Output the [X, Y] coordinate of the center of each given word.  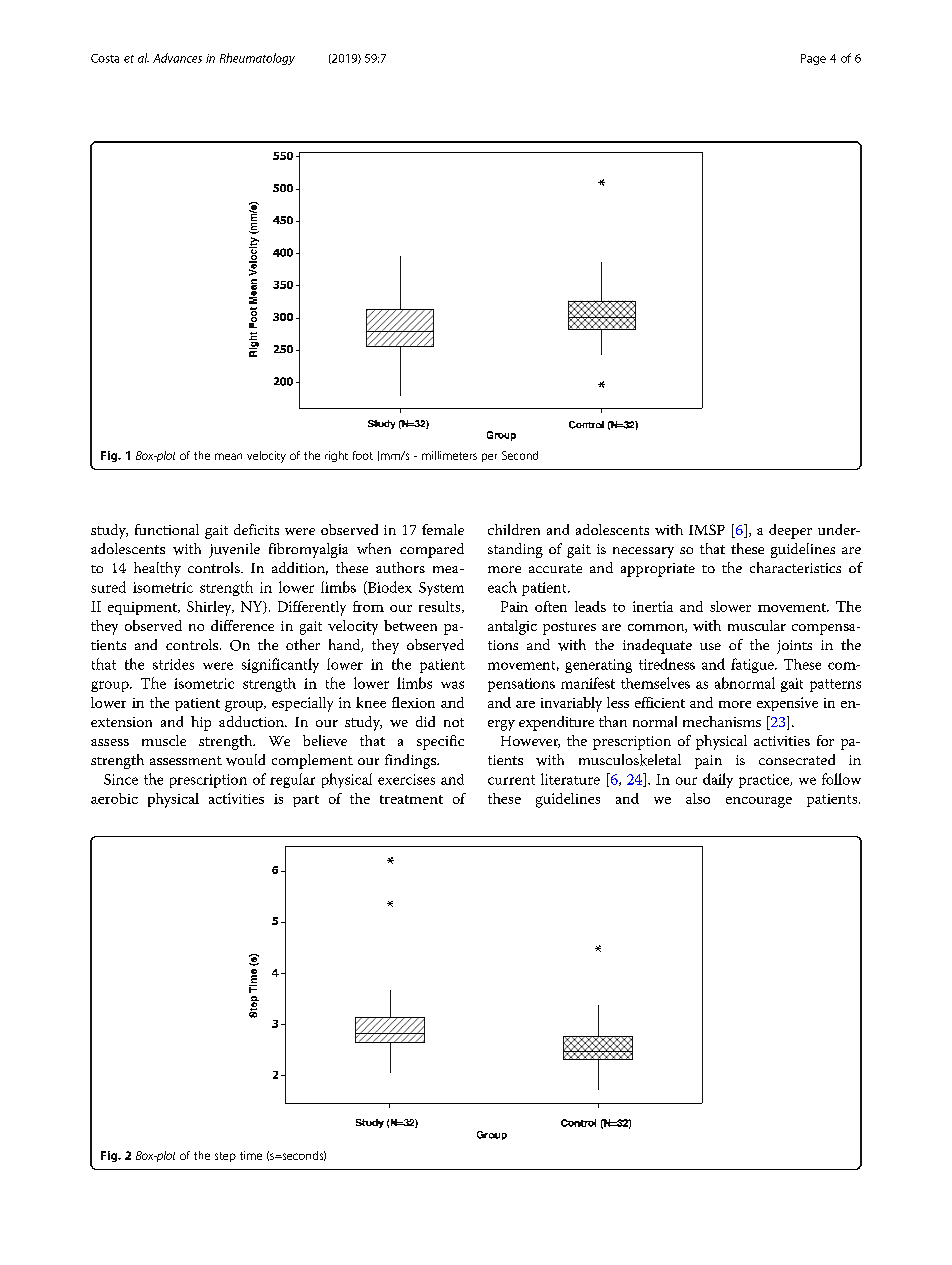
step [225, 1157]
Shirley [210, 608]
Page [813, 59]
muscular [757, 625]
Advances [177, 58]
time [251, 1155]
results [441, 607]
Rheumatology [257, 59]
